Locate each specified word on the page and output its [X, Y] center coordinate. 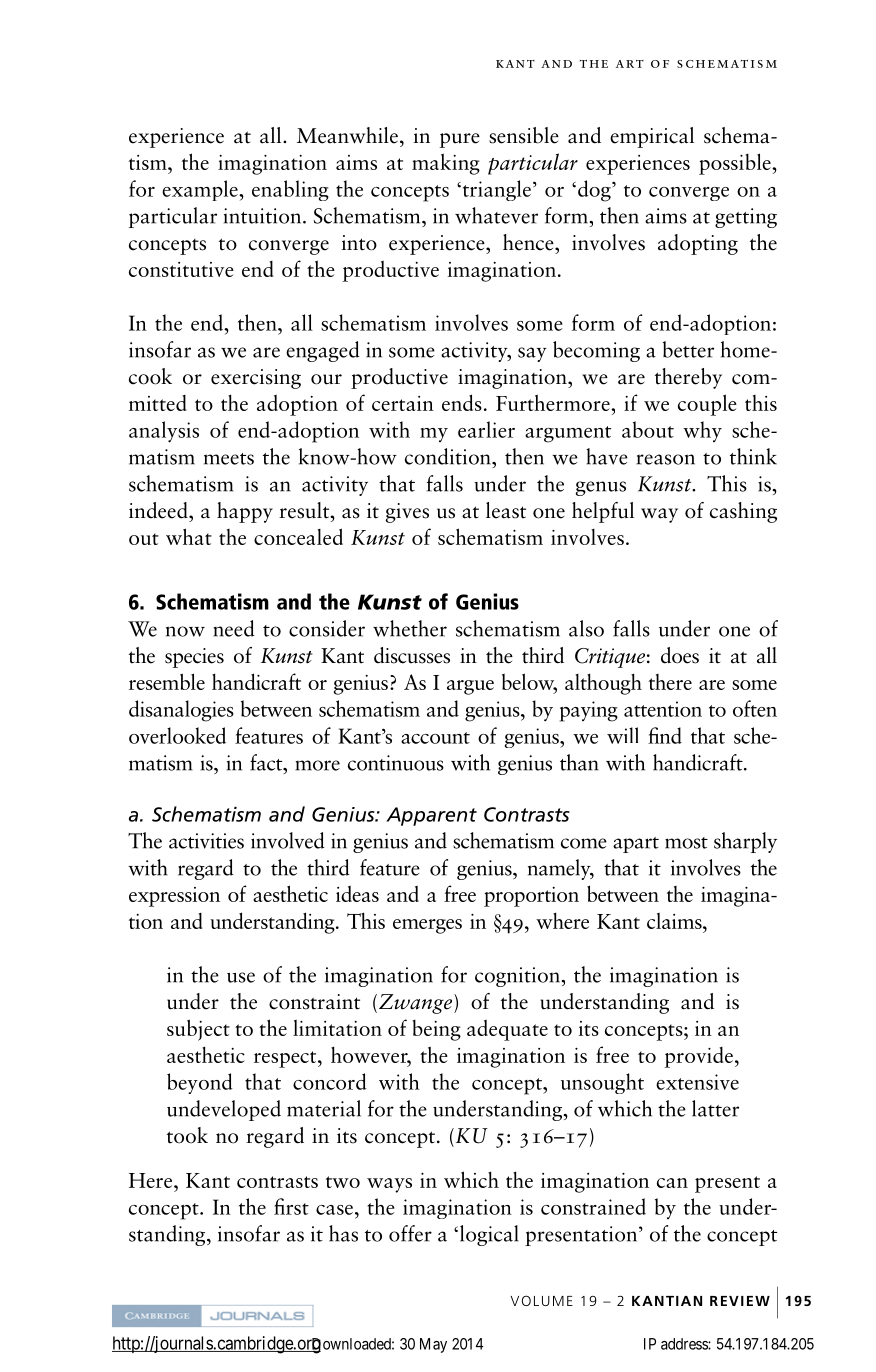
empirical [652, 137]
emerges [427, 926]
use [241, 977]
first [291, 1206]
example [201, 190]
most [686, 843]
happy [245, 512]
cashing [743, 512]
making [446, 164]
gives [407, 513]
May [433, 1345]
